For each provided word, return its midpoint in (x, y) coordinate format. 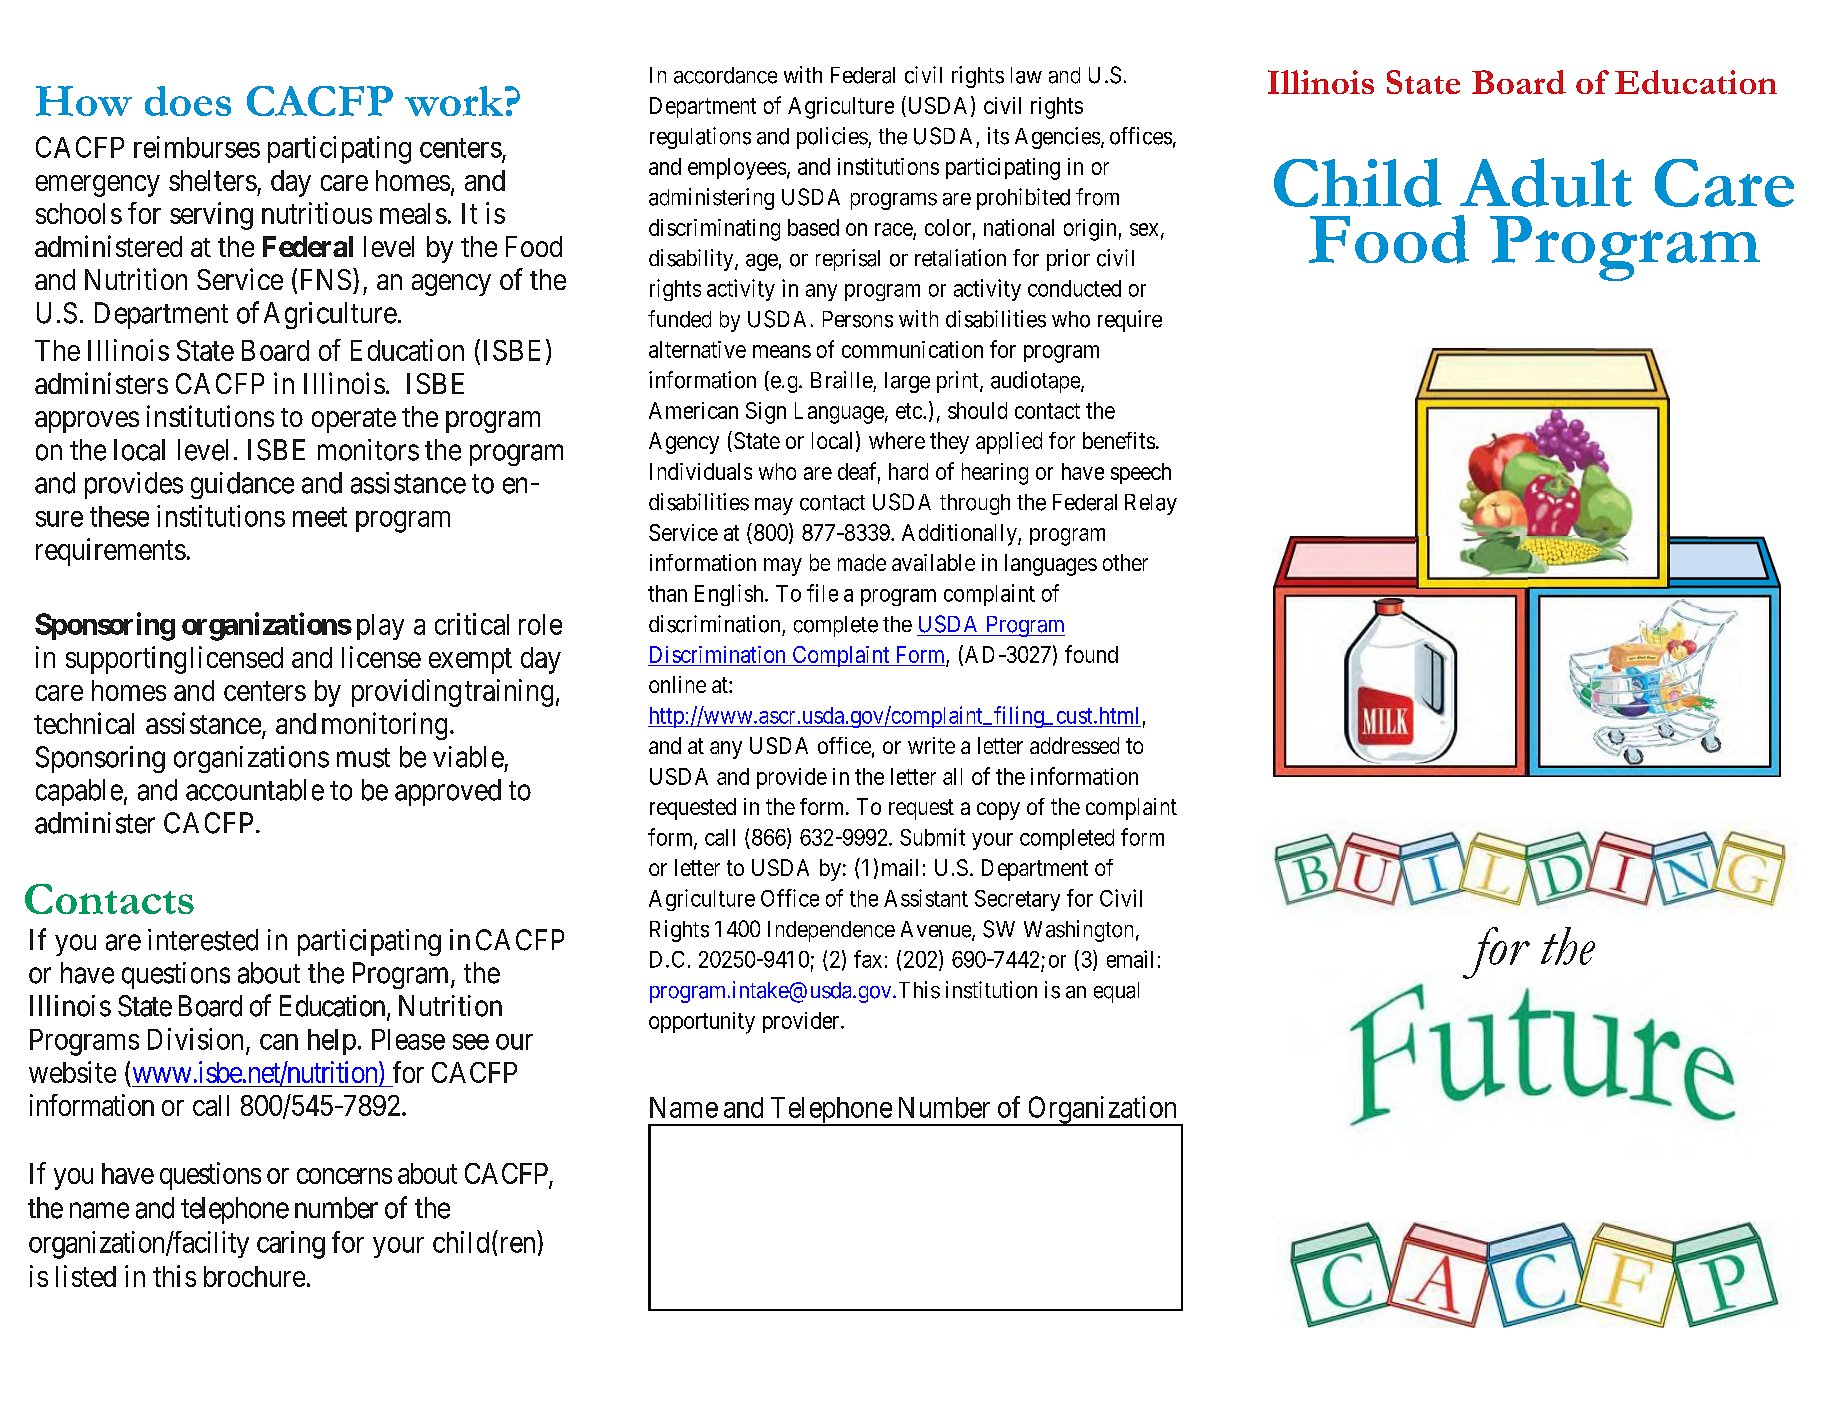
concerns (344, 1176)
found (1091, 654)
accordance (725, 75)
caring (291, 1245)
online (677, 684)
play (380, 627)
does (188, 101)
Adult (1546, 182)
